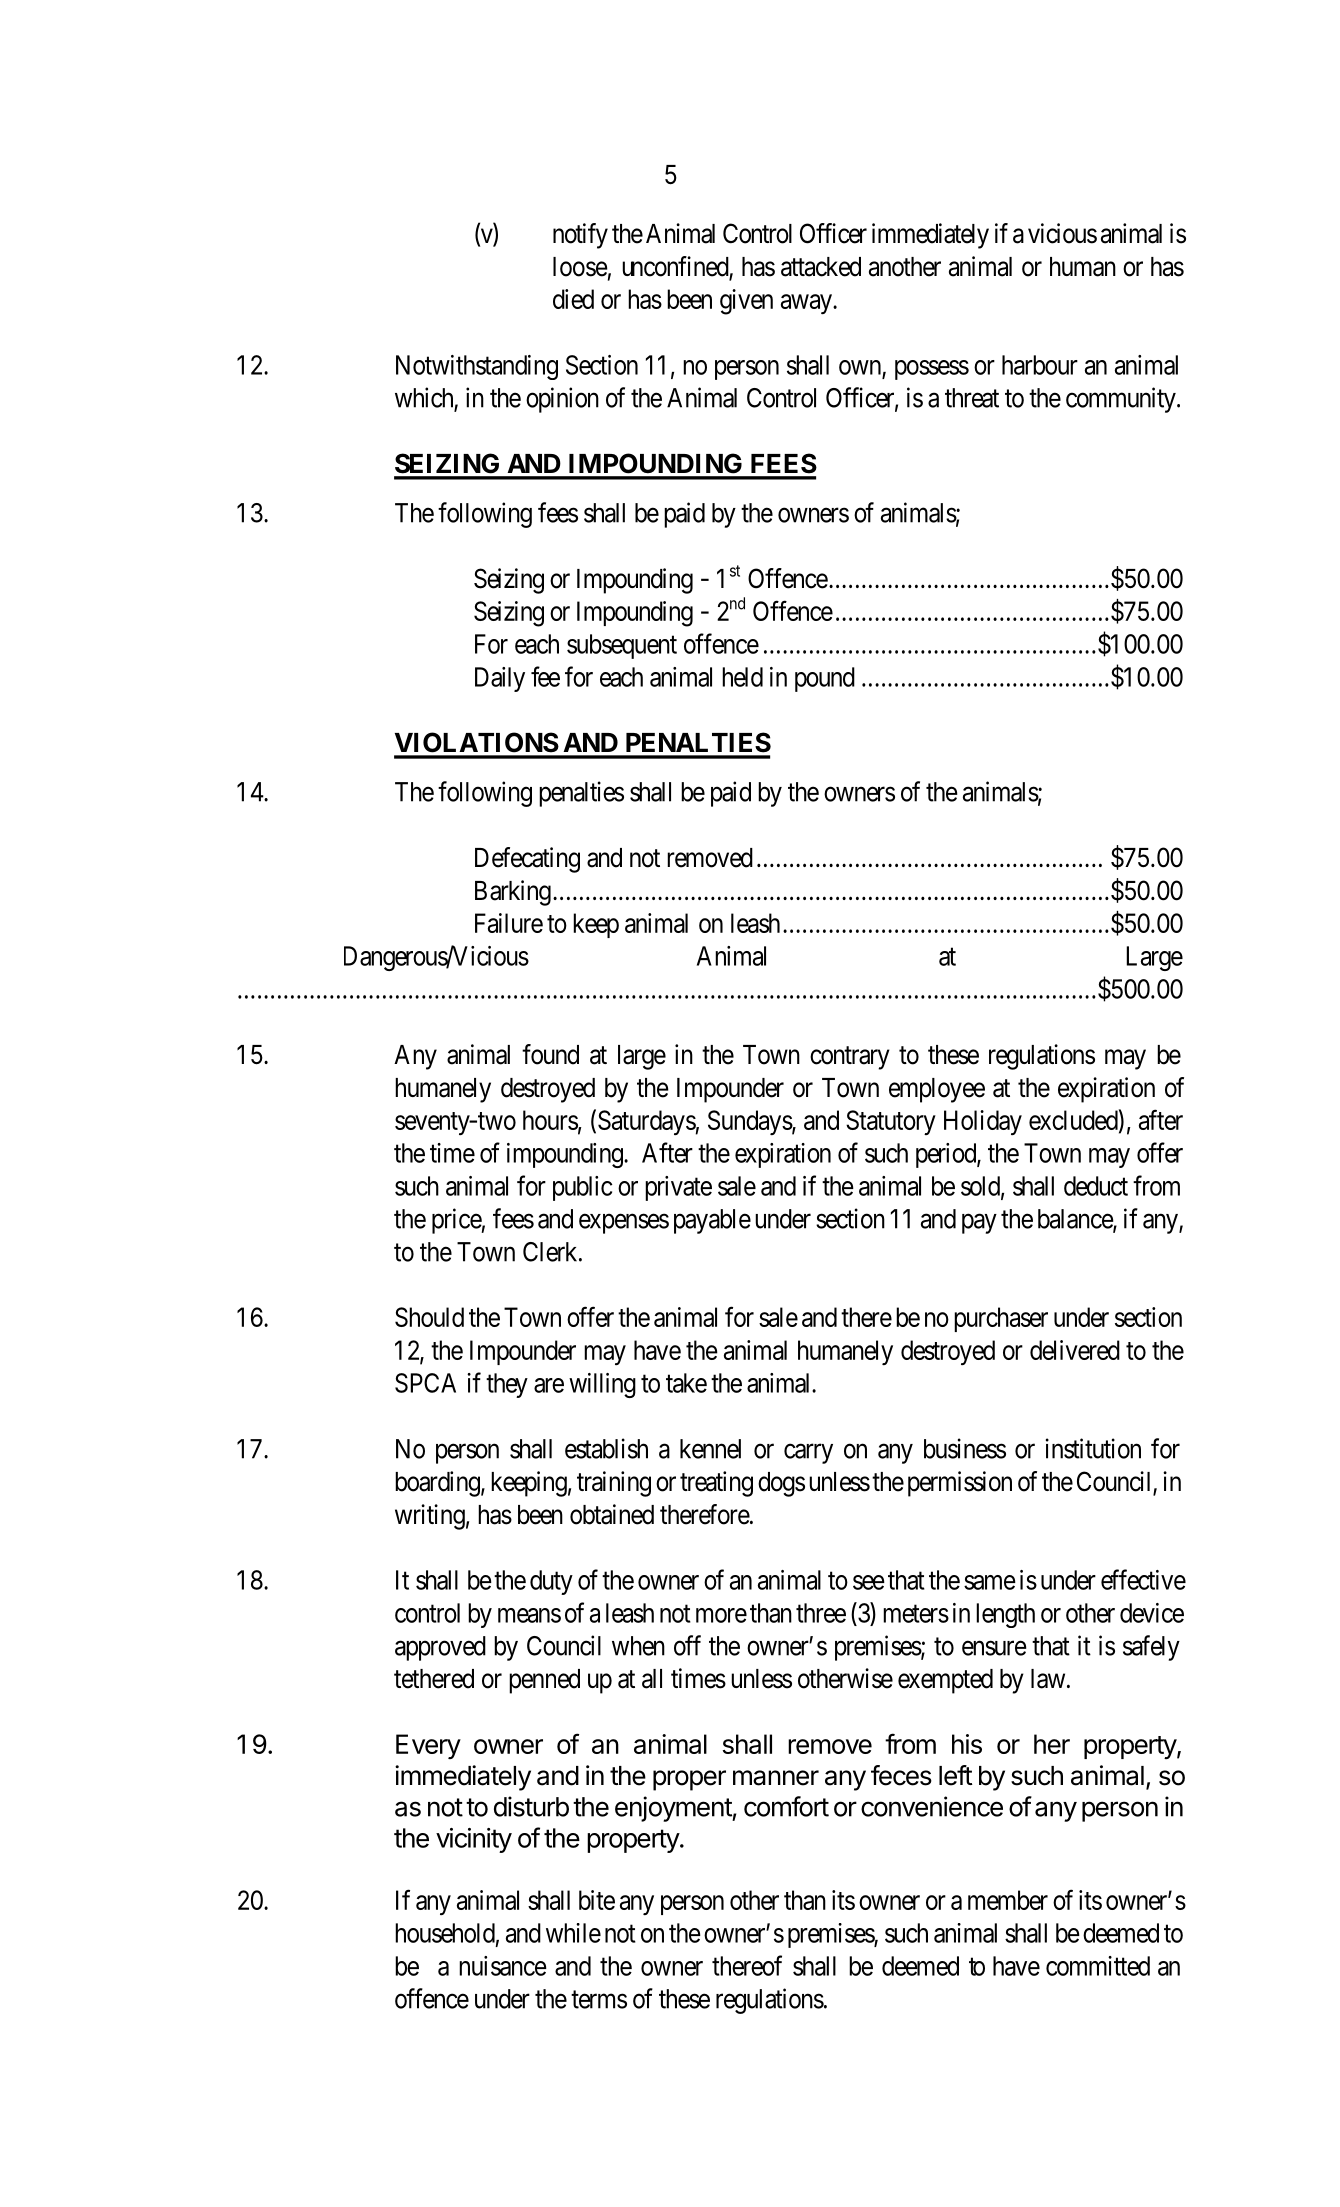  I want to click on nuisance, so click(503, 1966).
